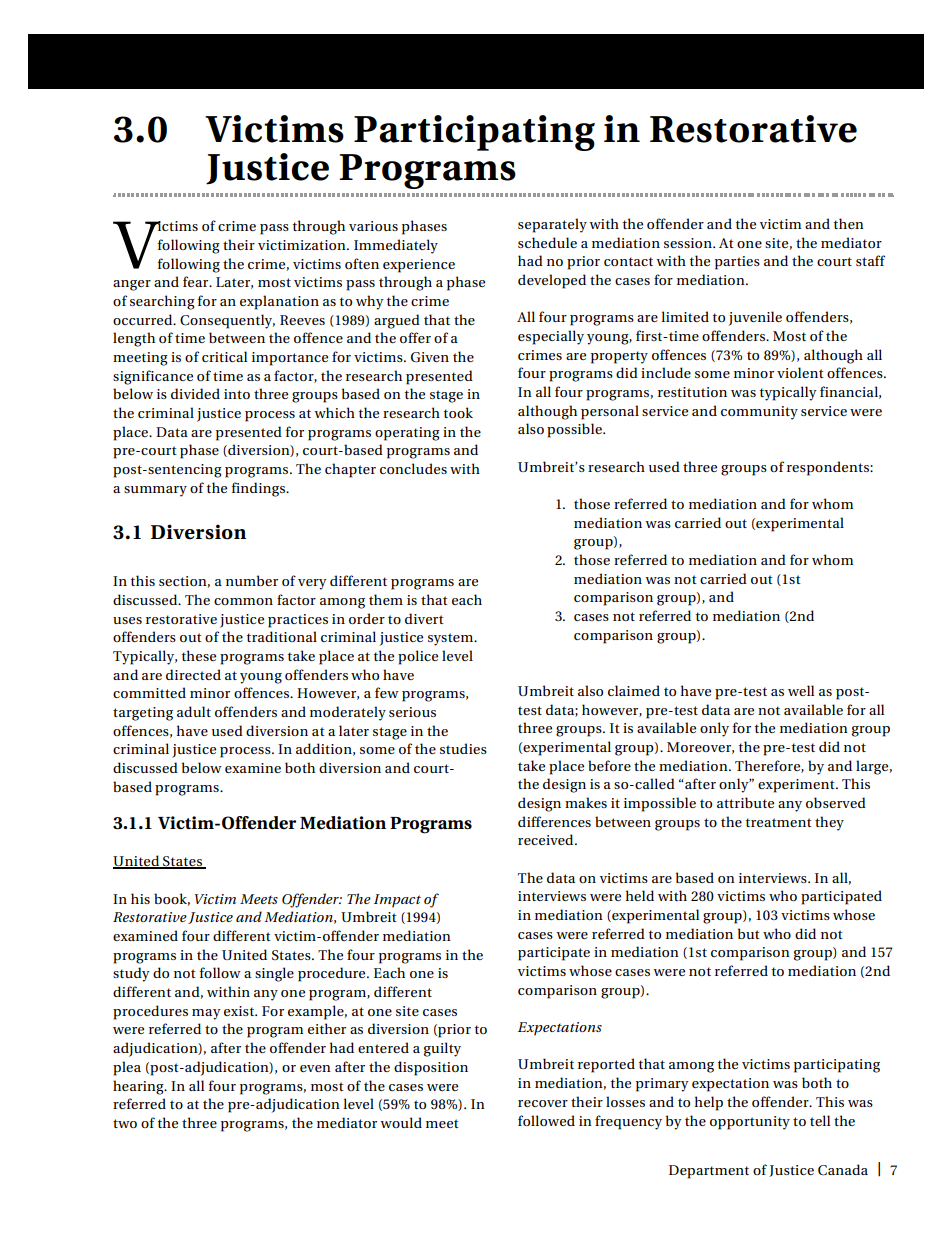  What do you see at coordinates (260, 489) in the page?
I see `findings` at bounding box center [260, 489].
